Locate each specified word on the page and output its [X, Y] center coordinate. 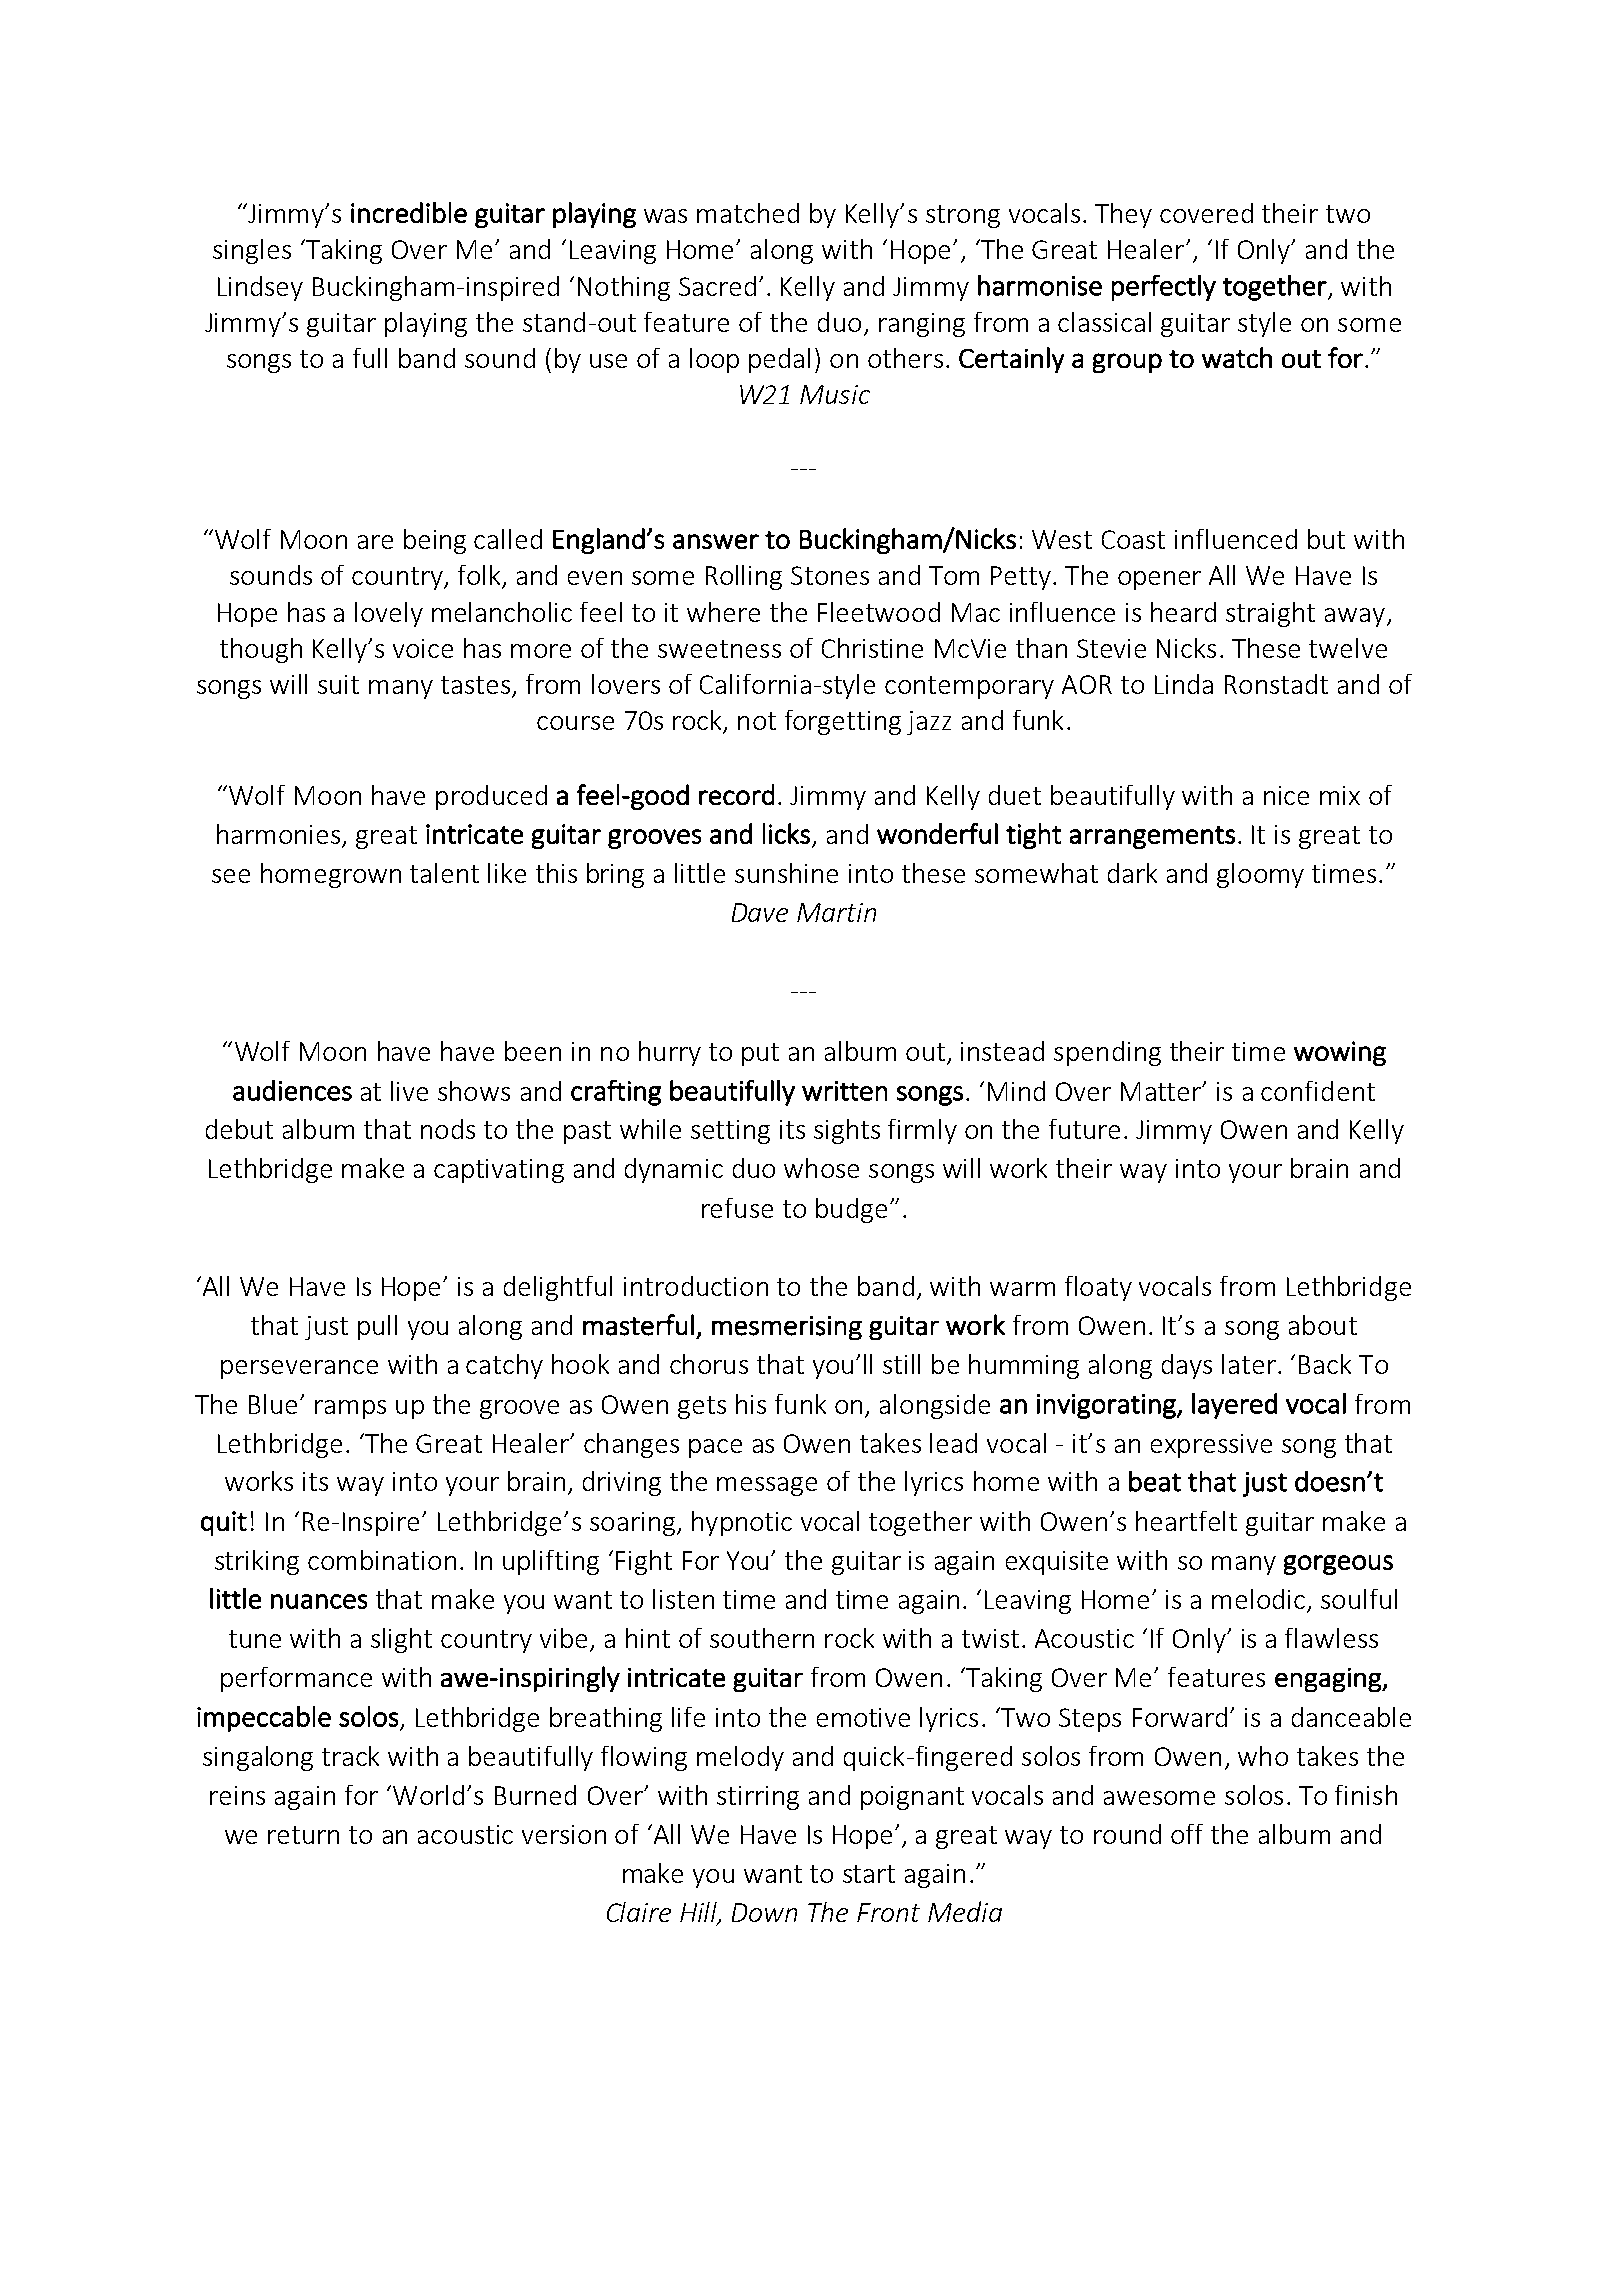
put [760, 1054]
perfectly [1164, 288]
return [303, 1835]
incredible [409, 212]
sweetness [719, 649]
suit [338, 684]
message [767, 1486]
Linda [1184, 684]
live [409, 1091]
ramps [350, 1409]
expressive [1211, 1446]
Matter [1162, 1091]
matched [748, 213]
